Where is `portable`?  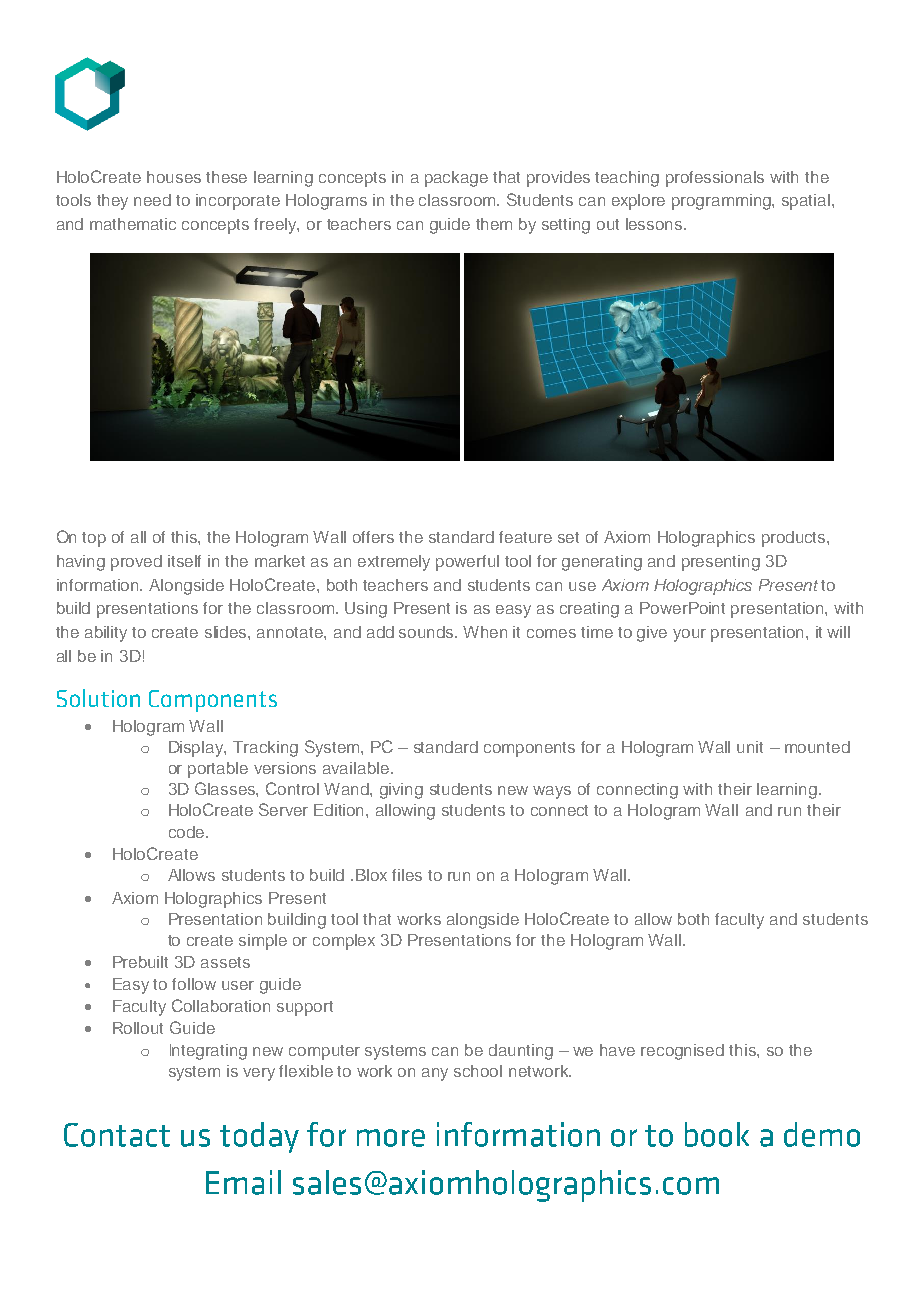 portable is located at coordinates (218, 770).
